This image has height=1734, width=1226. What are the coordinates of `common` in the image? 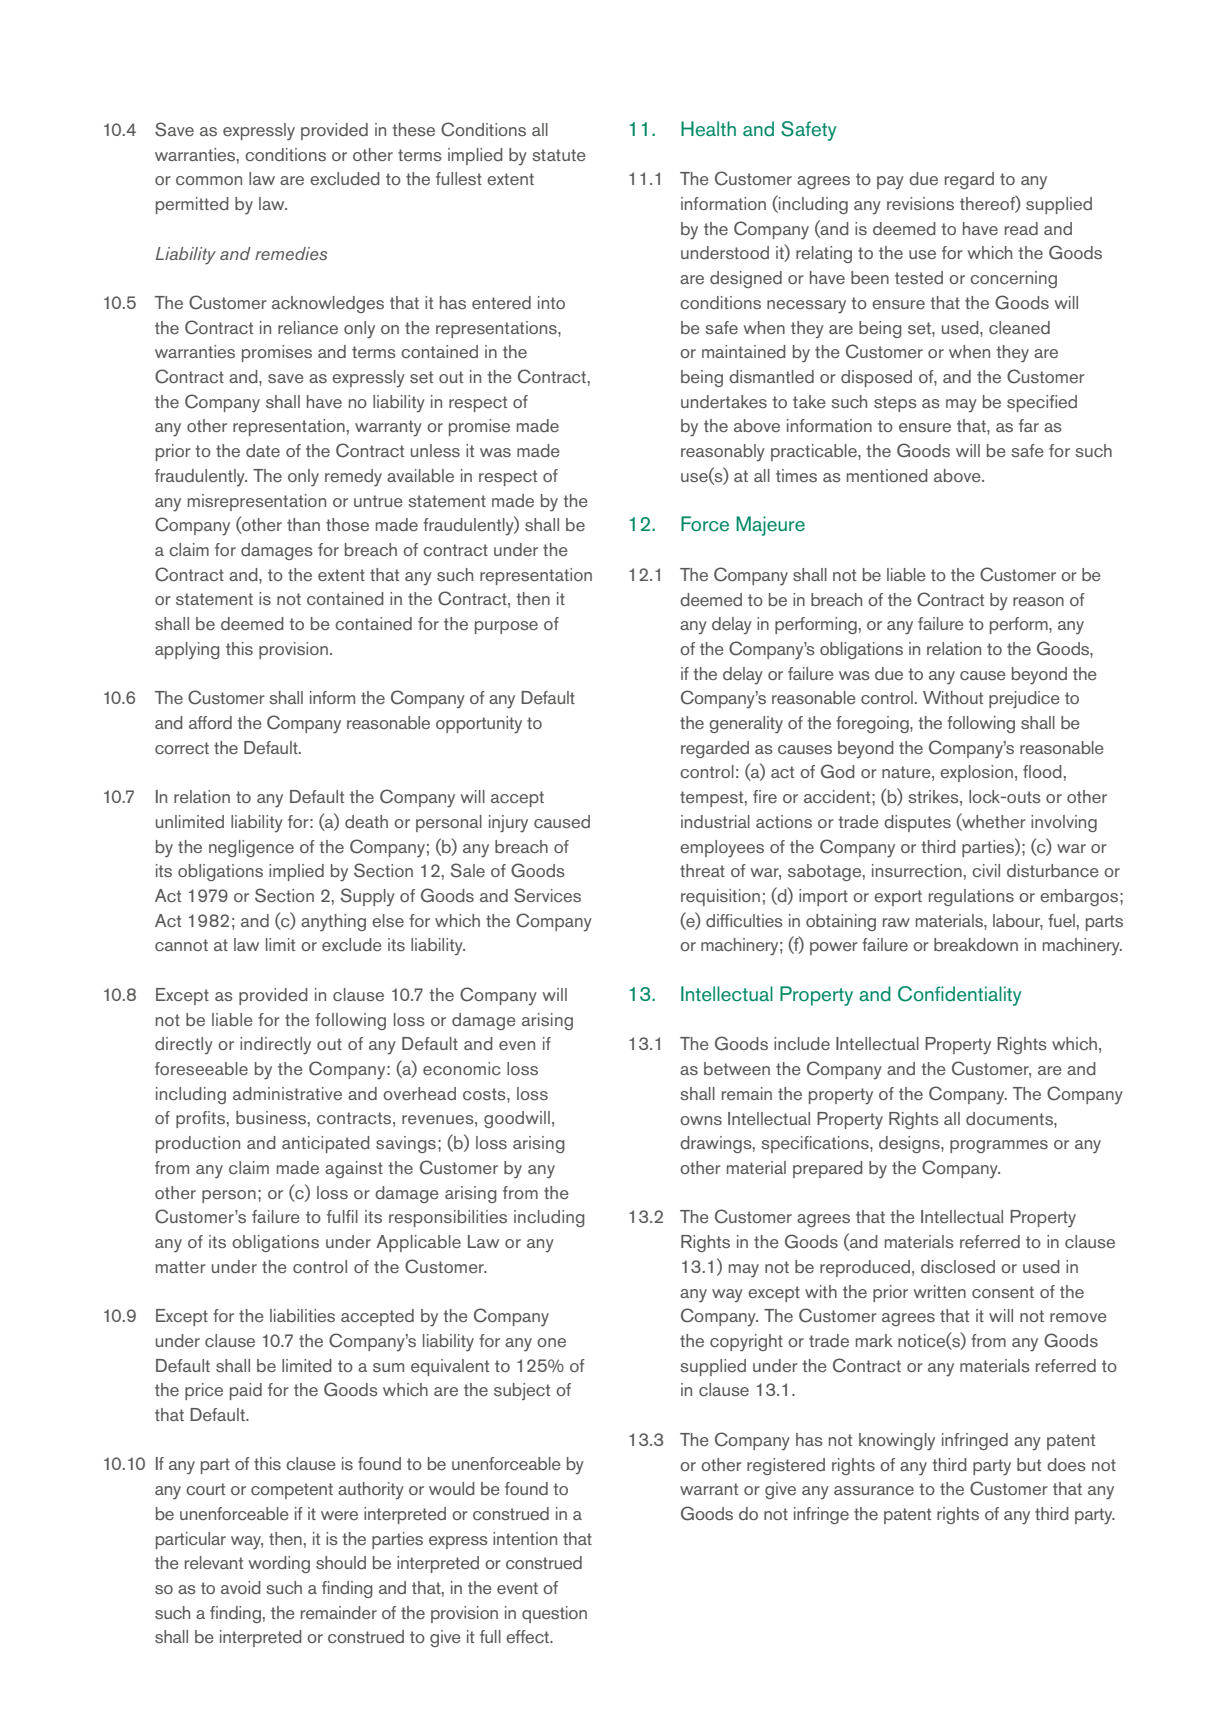 It's located at (209, 180).
